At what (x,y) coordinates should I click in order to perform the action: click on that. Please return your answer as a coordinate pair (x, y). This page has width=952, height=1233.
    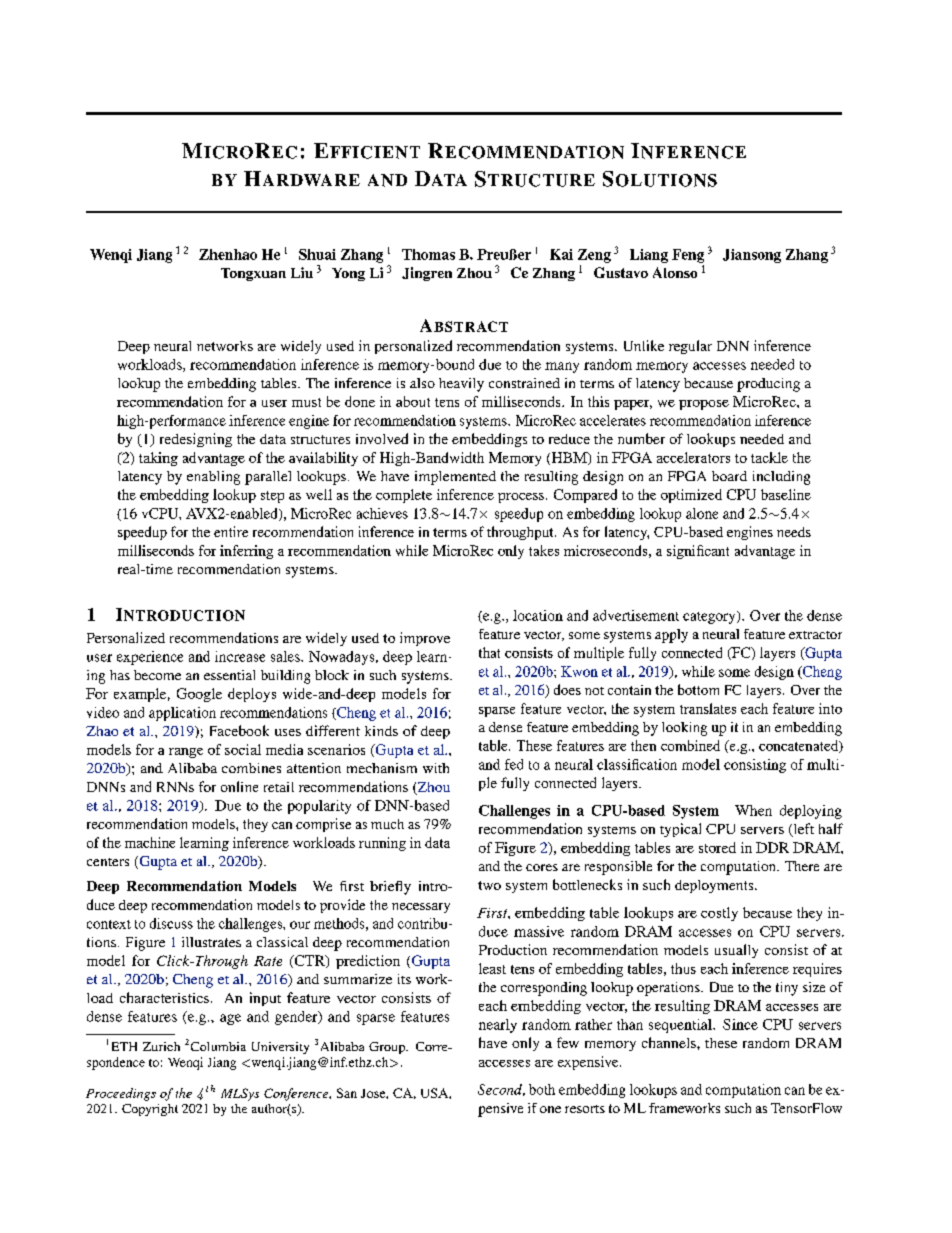
    Looking at the image, I should click on (489, 652).
